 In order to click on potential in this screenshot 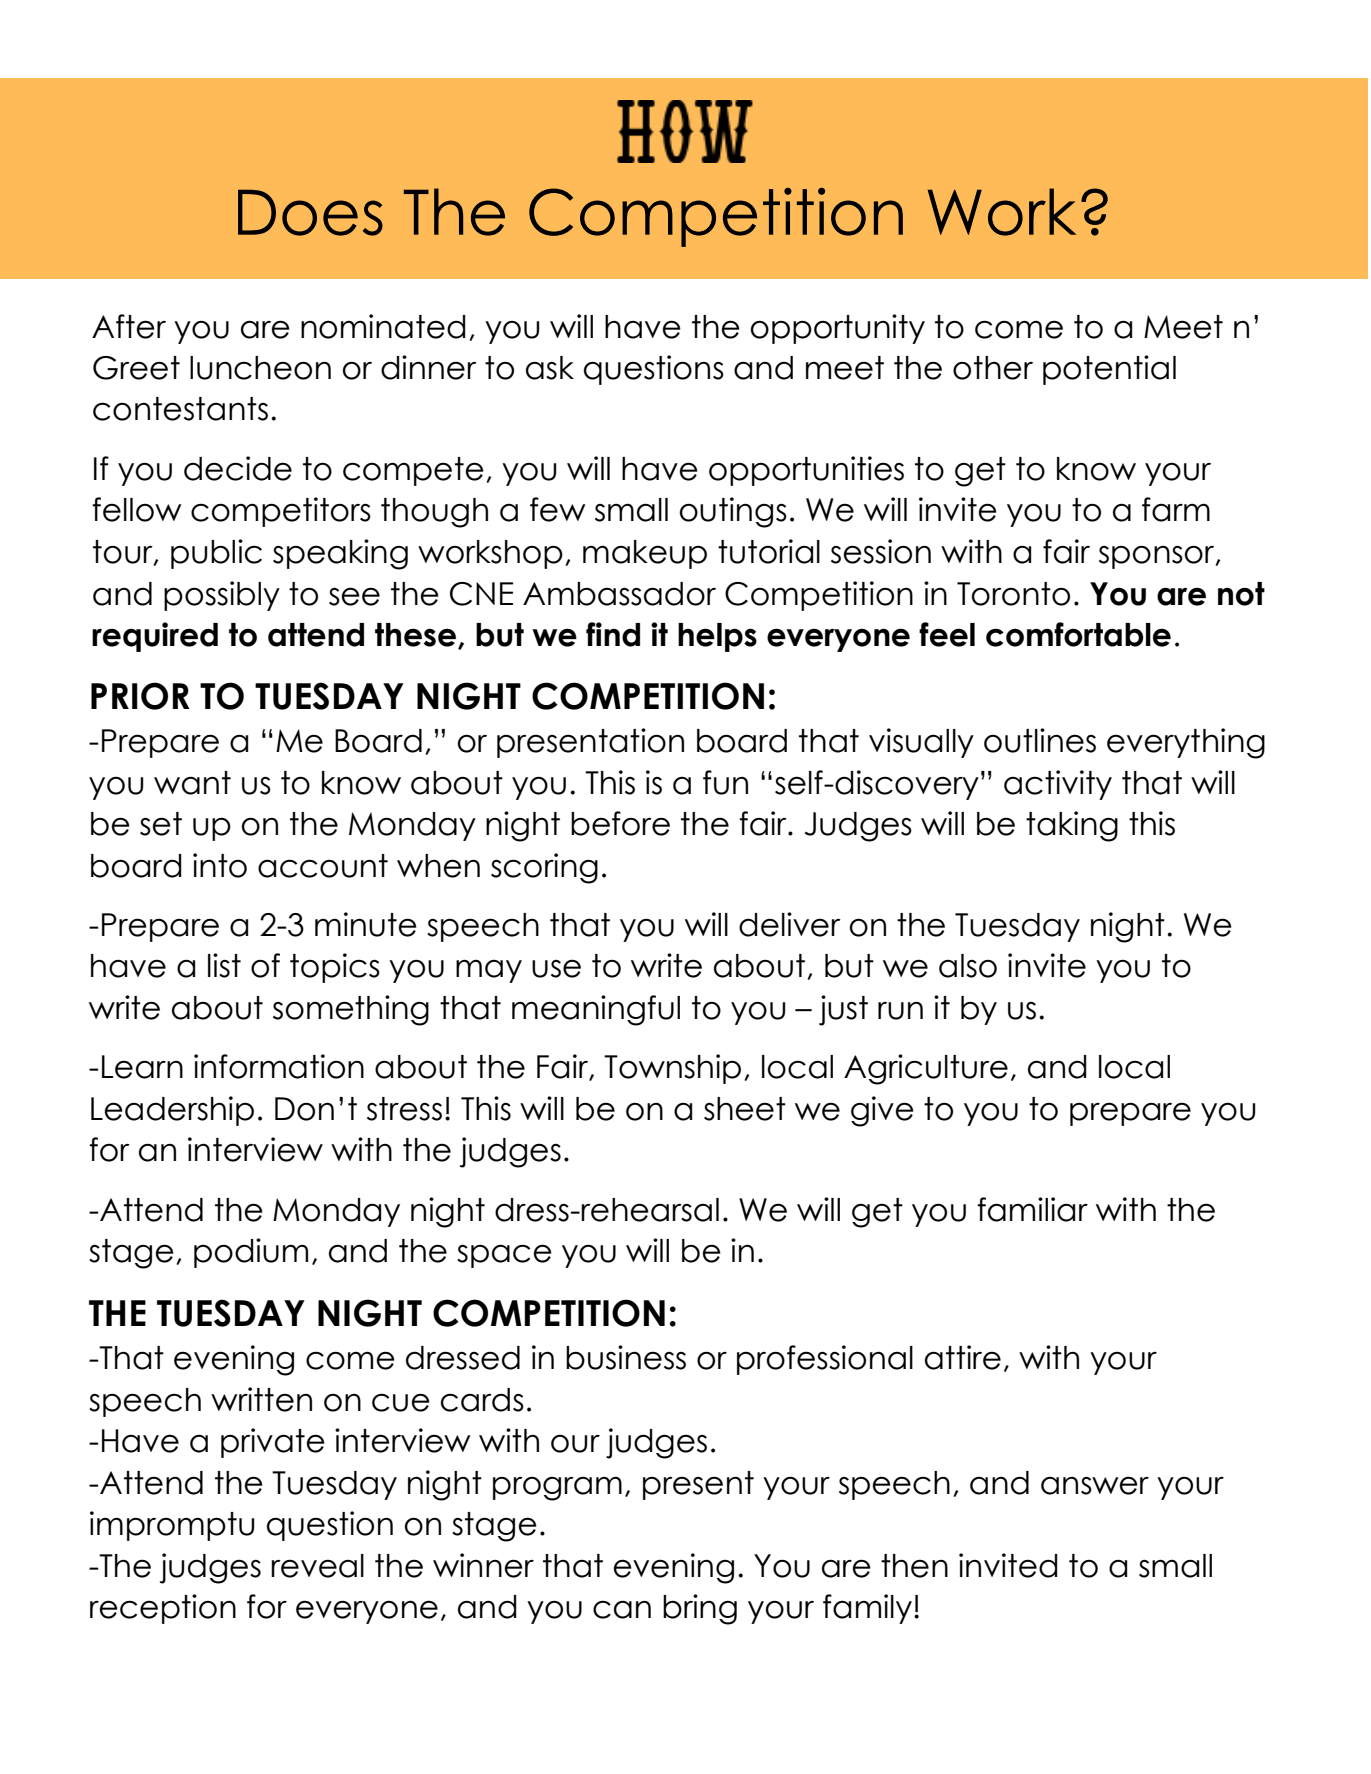, I will do `click(1109, 370)`.
